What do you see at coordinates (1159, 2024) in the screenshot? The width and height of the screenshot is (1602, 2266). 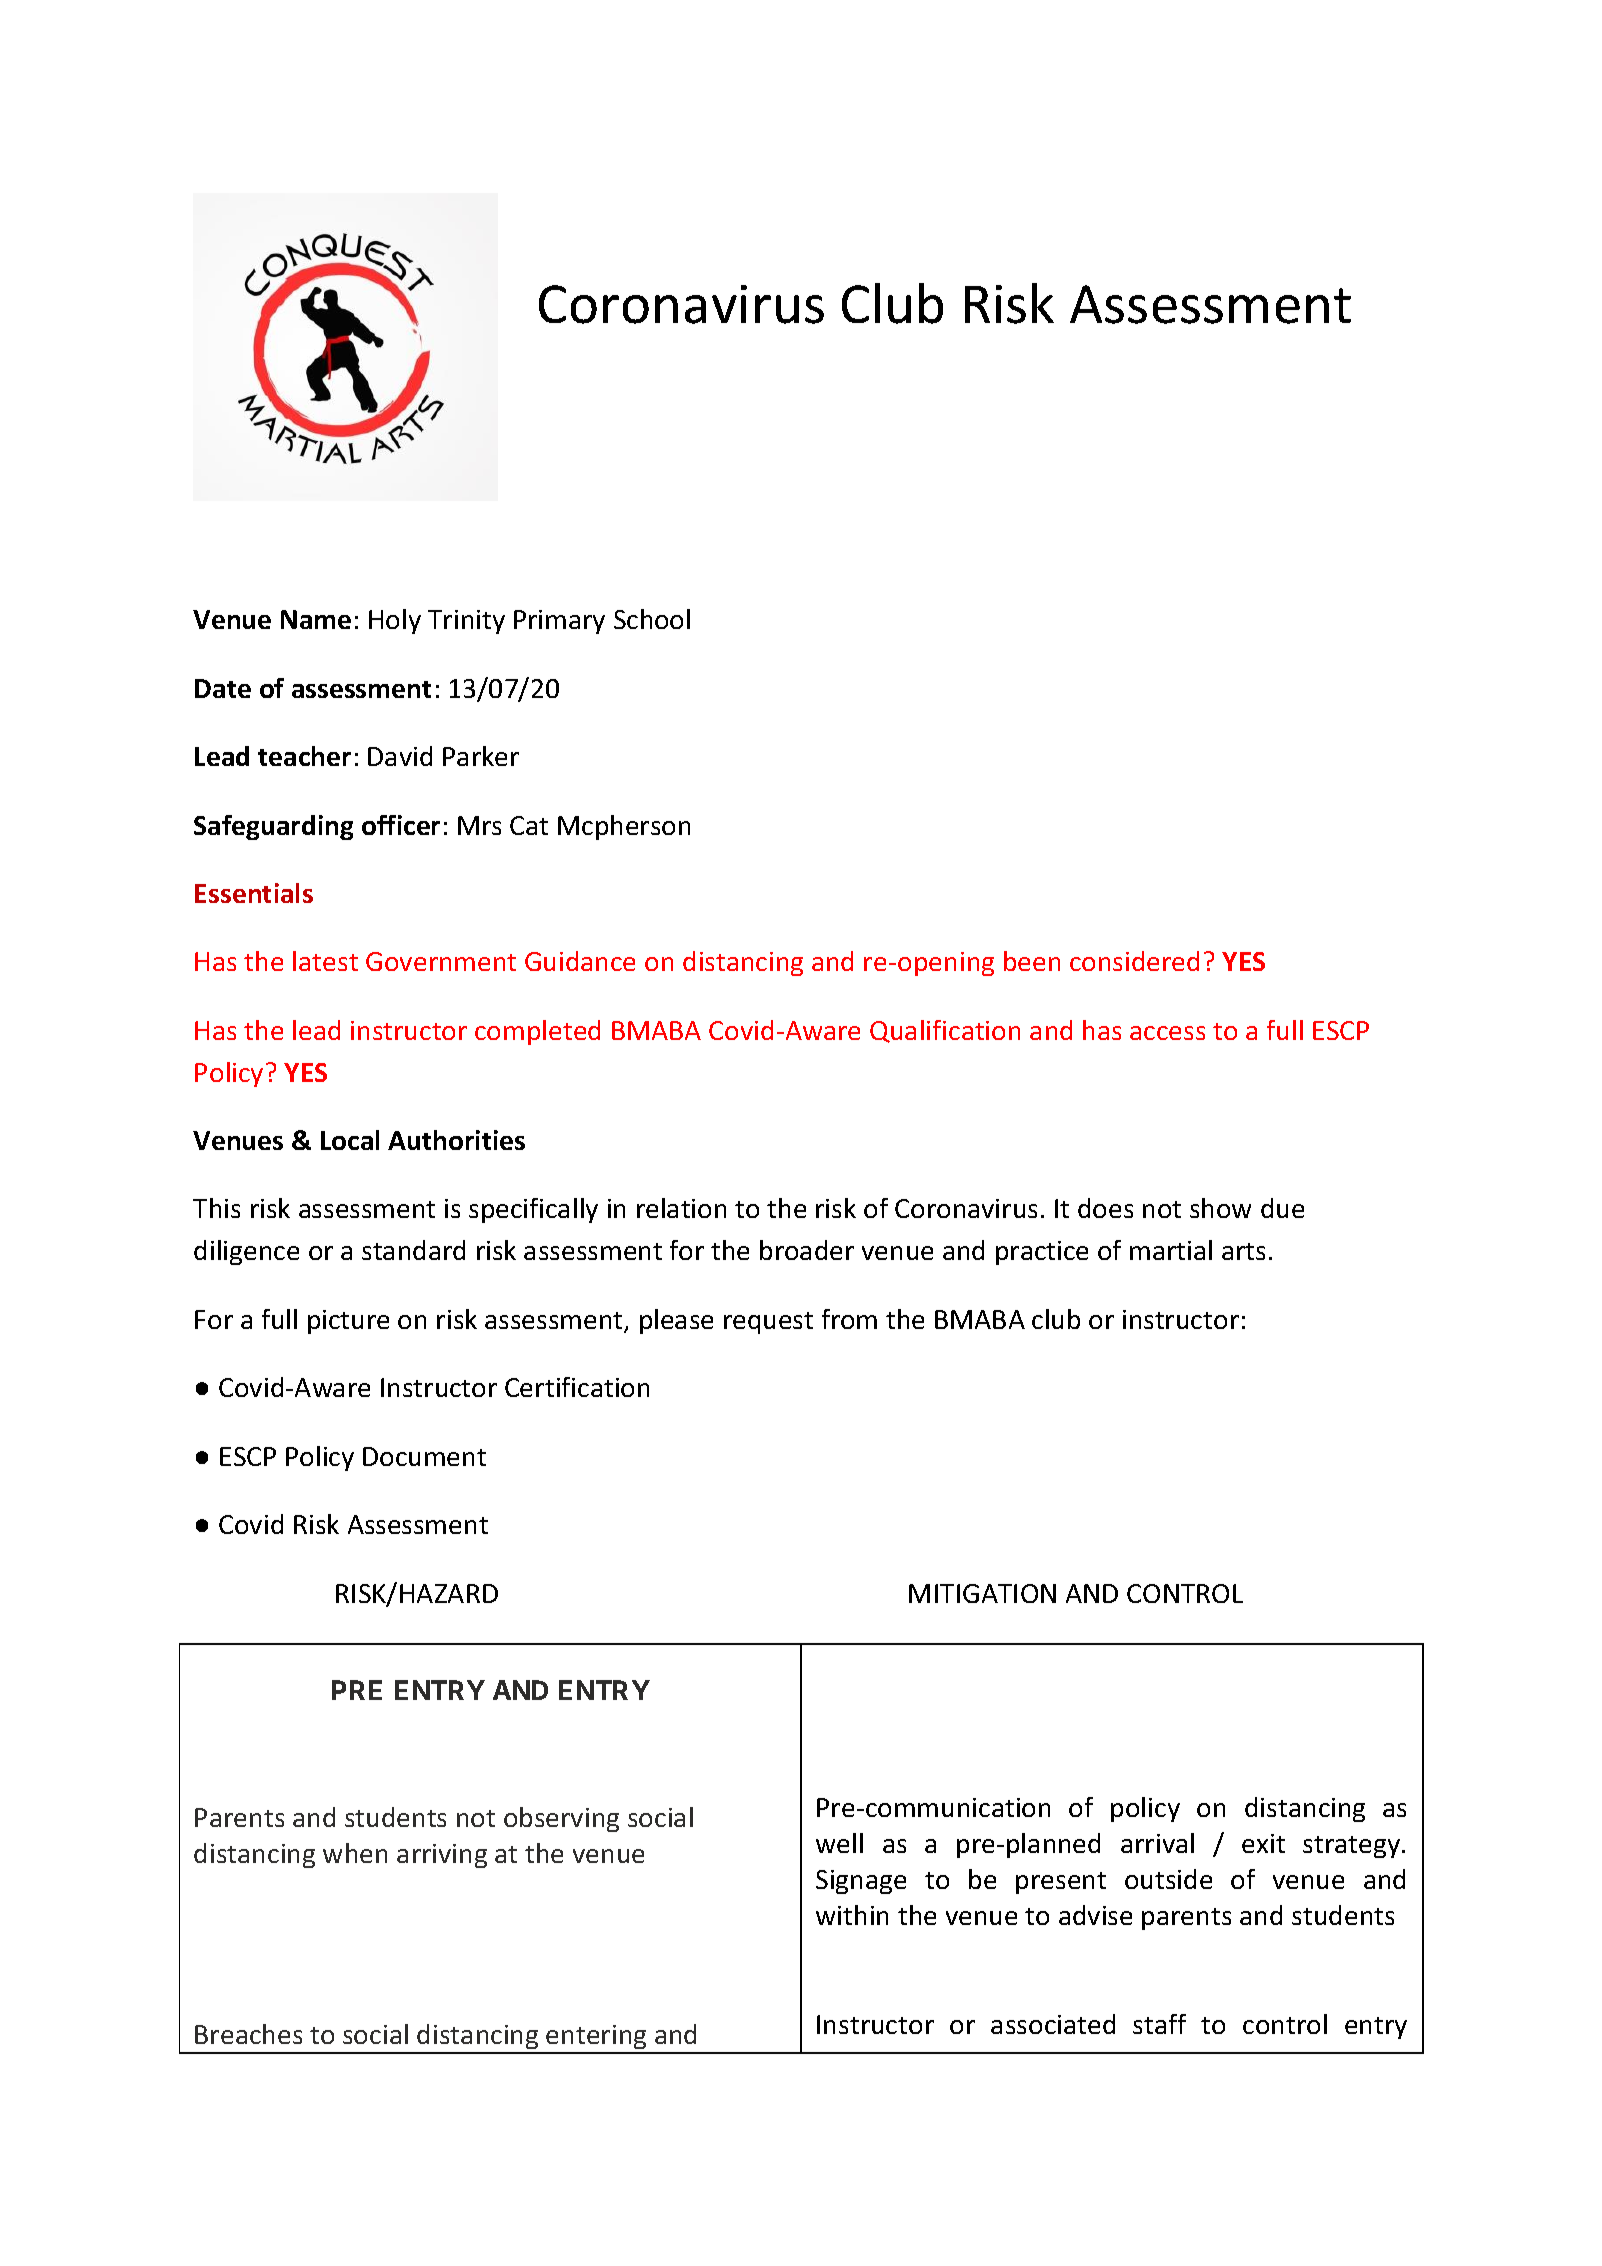 I see `staff` at bounding box center [1159, 2024].
